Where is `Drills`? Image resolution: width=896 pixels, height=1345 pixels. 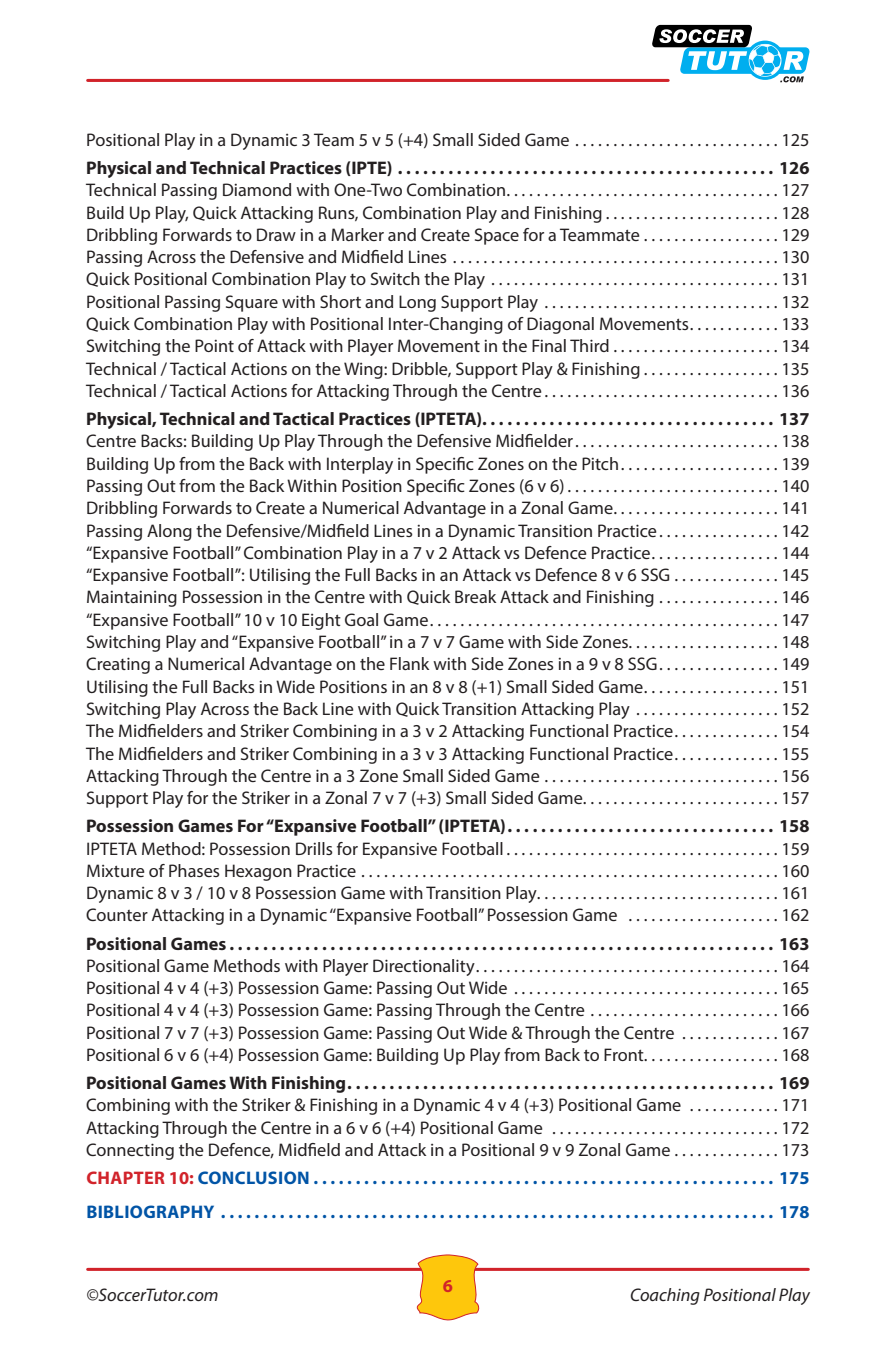 Drills is located at coordinates (314, 848).
